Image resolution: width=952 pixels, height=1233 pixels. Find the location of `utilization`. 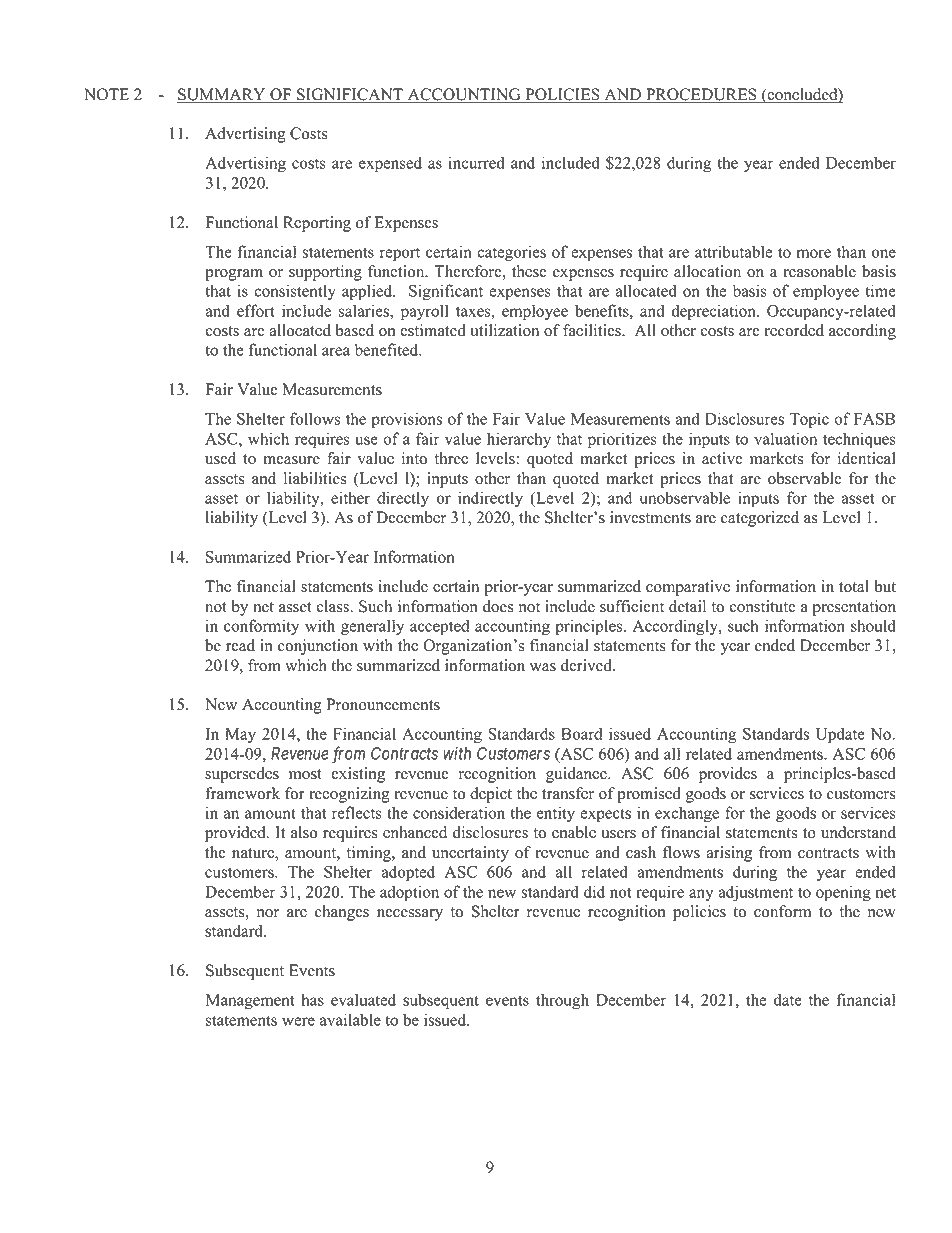

utilization is located at coordinates (504, 330).
